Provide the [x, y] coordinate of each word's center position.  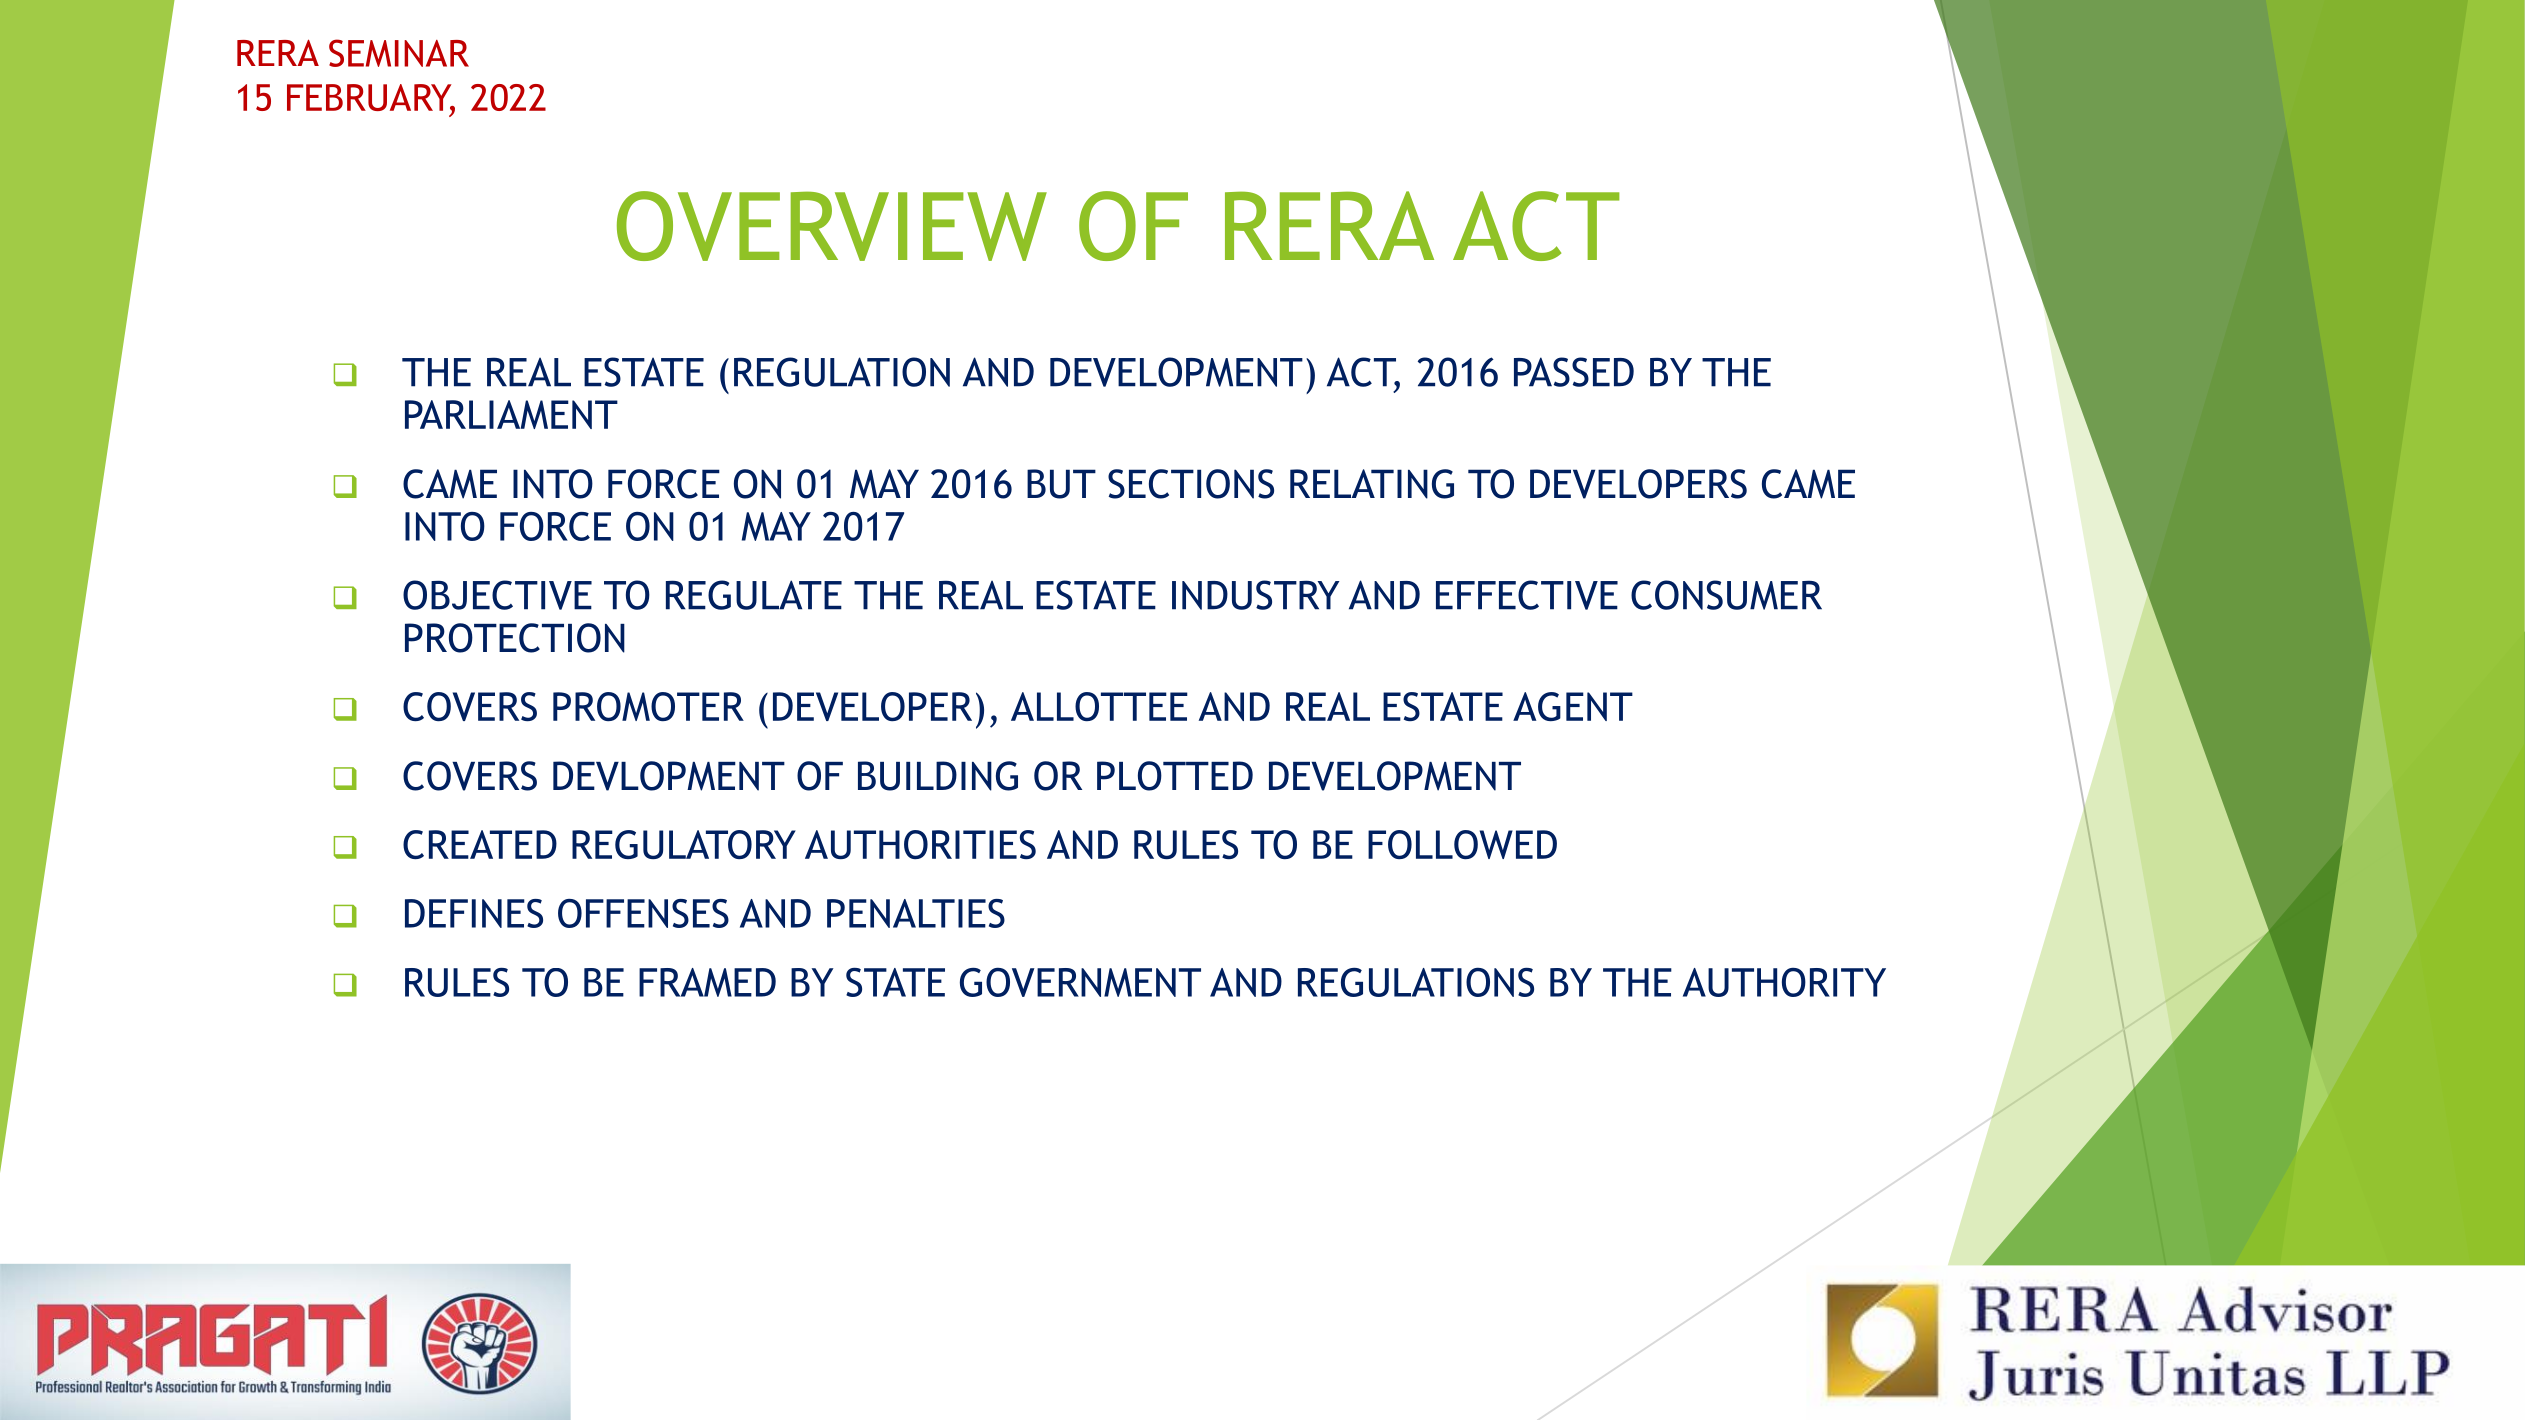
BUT [1061, 484]
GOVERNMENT [1080, 982]
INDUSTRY [1255, 595]
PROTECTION [515, 638]
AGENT [1573, 706]
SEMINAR [399, 53]
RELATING [1372, 484]
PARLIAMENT [511, 414]
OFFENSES [643, 913]
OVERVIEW [832, 226]
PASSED [1574, 372]
